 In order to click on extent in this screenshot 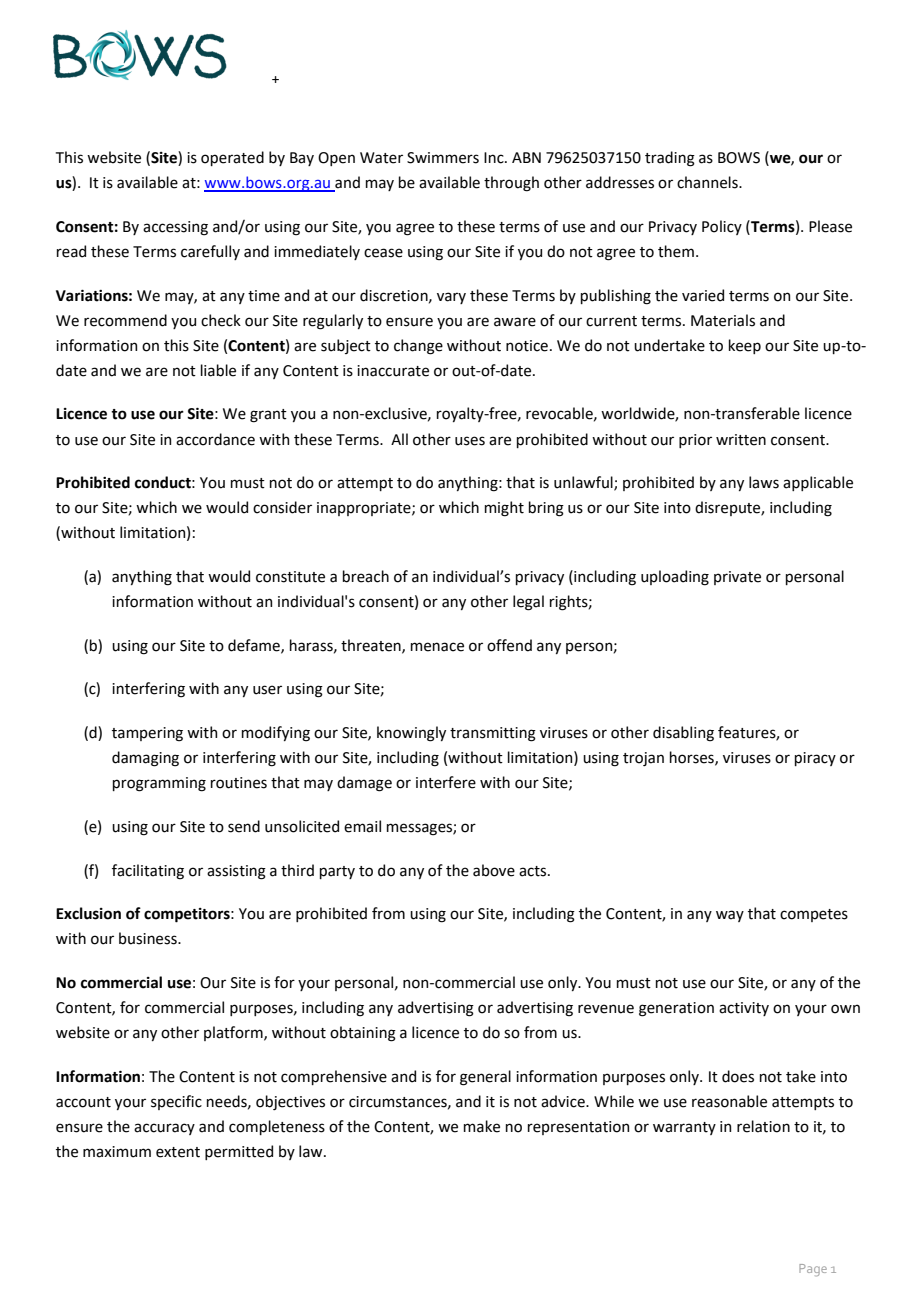, I will do `click(178, 1152)`.
